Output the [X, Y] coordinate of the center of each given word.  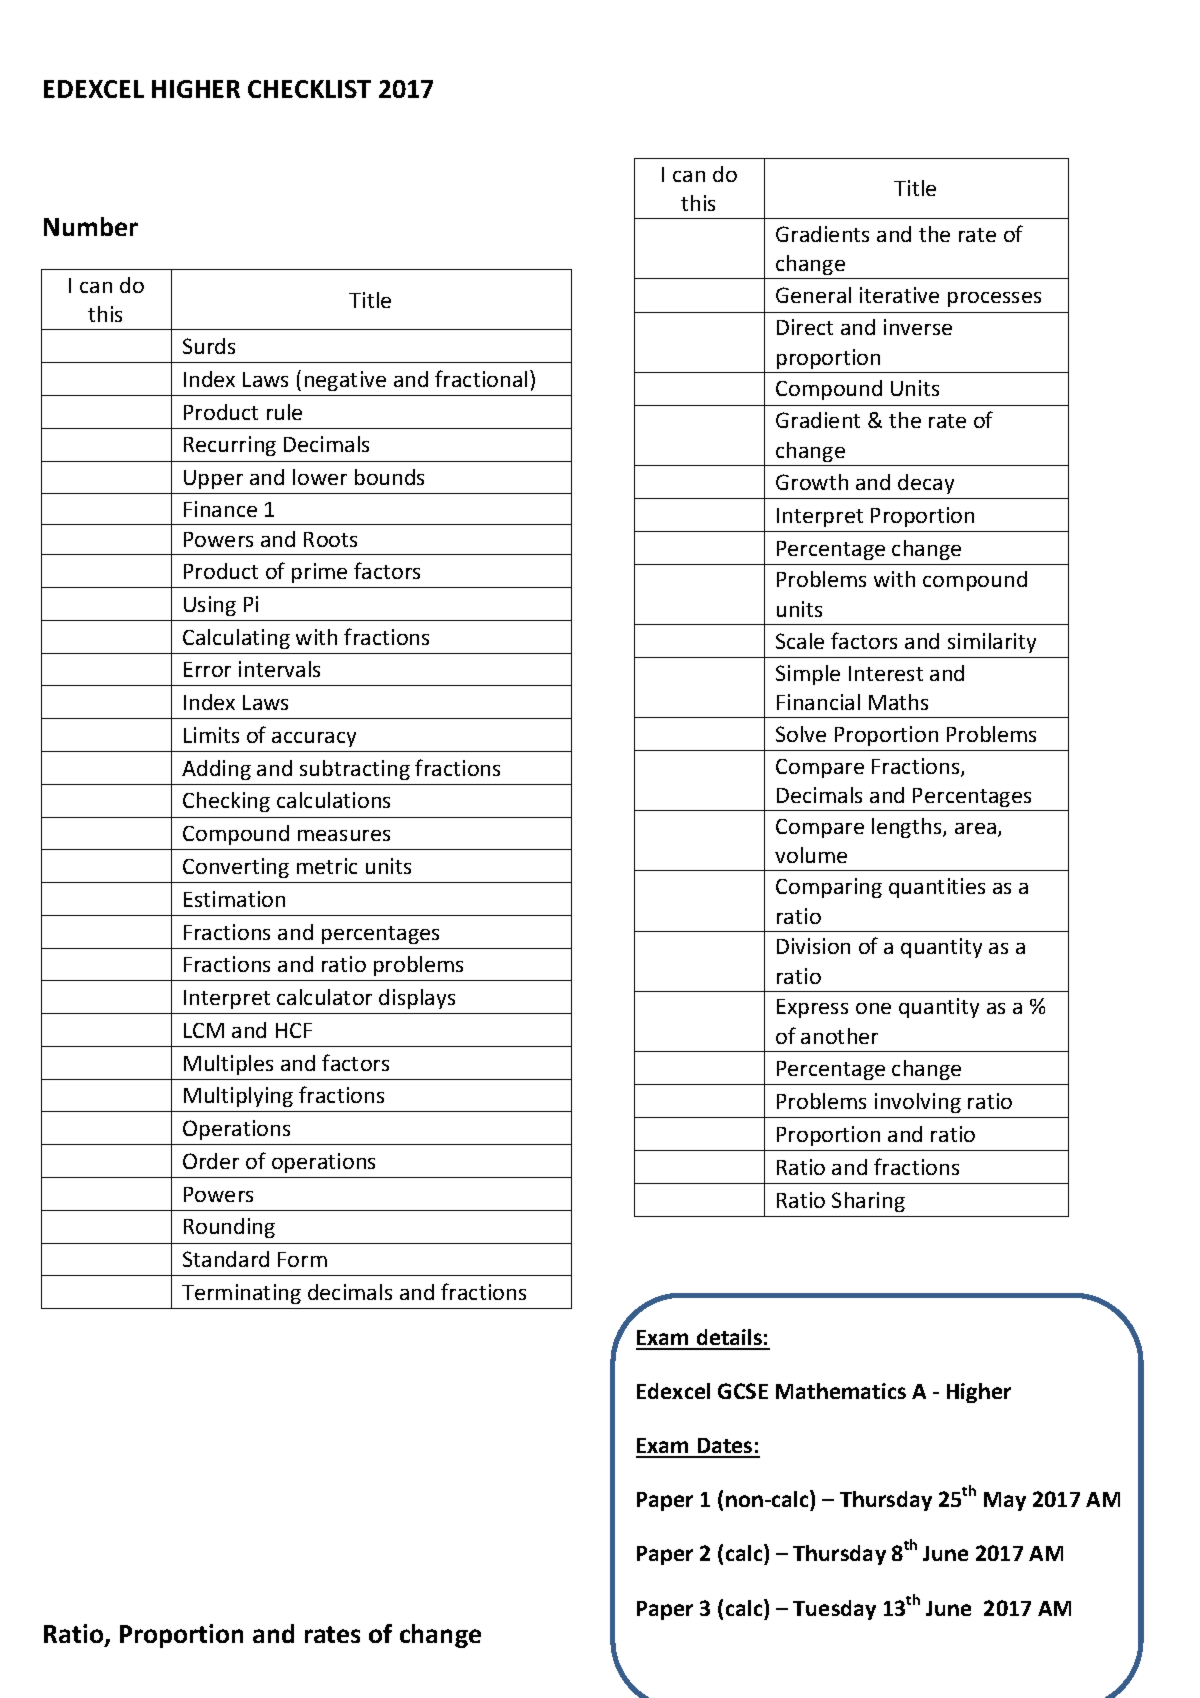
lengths [908, 828]
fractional [481, 378]
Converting [236, 868]
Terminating [241, 1294]
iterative [899, 295]
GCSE [743, 1391]
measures [344, 835]
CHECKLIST [309, 89]
